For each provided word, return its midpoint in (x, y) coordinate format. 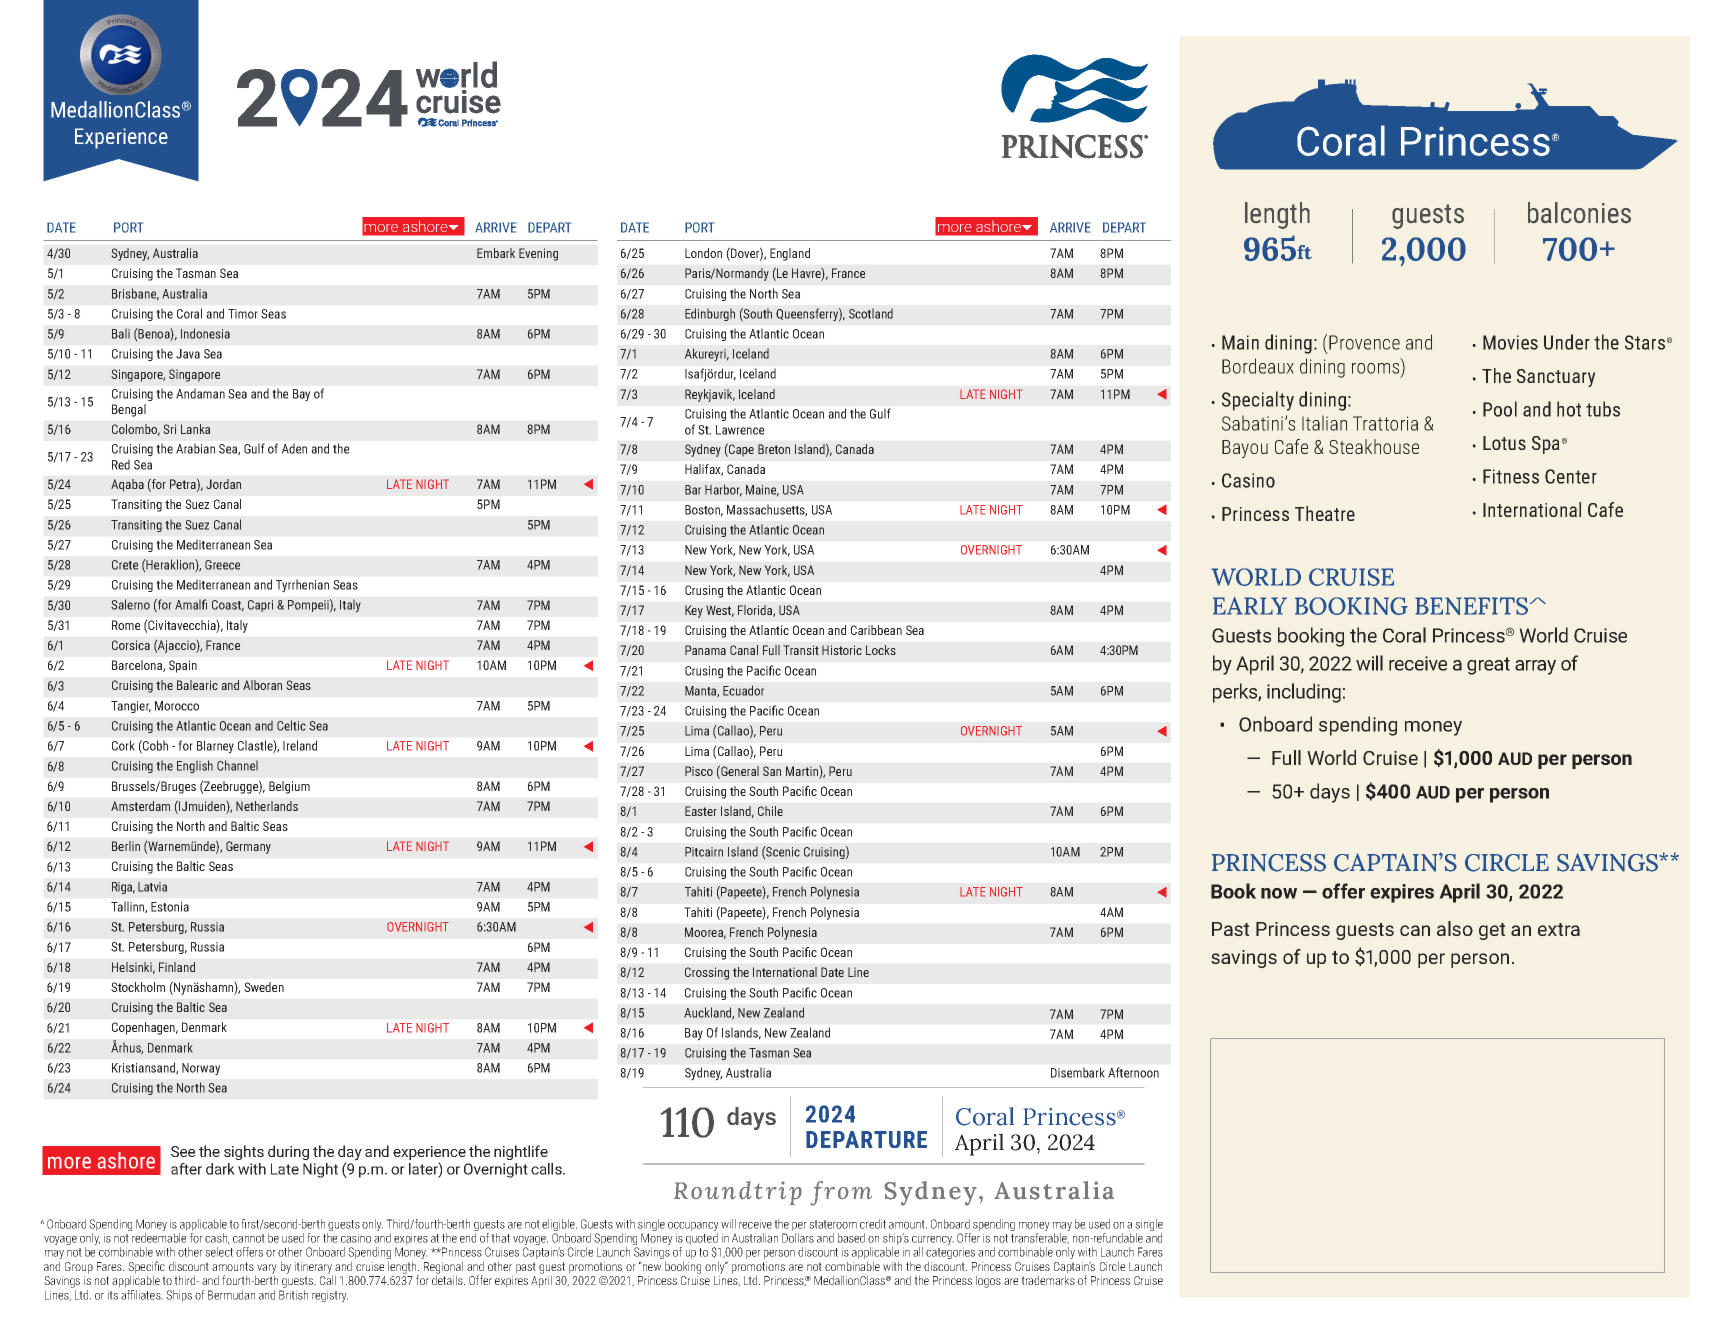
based (851, 1238)
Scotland (871, 313)
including (1304, 693)
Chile (770, 811)
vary (266, 1270)
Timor (243, 314)
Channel (237, 765)
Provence (1364, 342)
